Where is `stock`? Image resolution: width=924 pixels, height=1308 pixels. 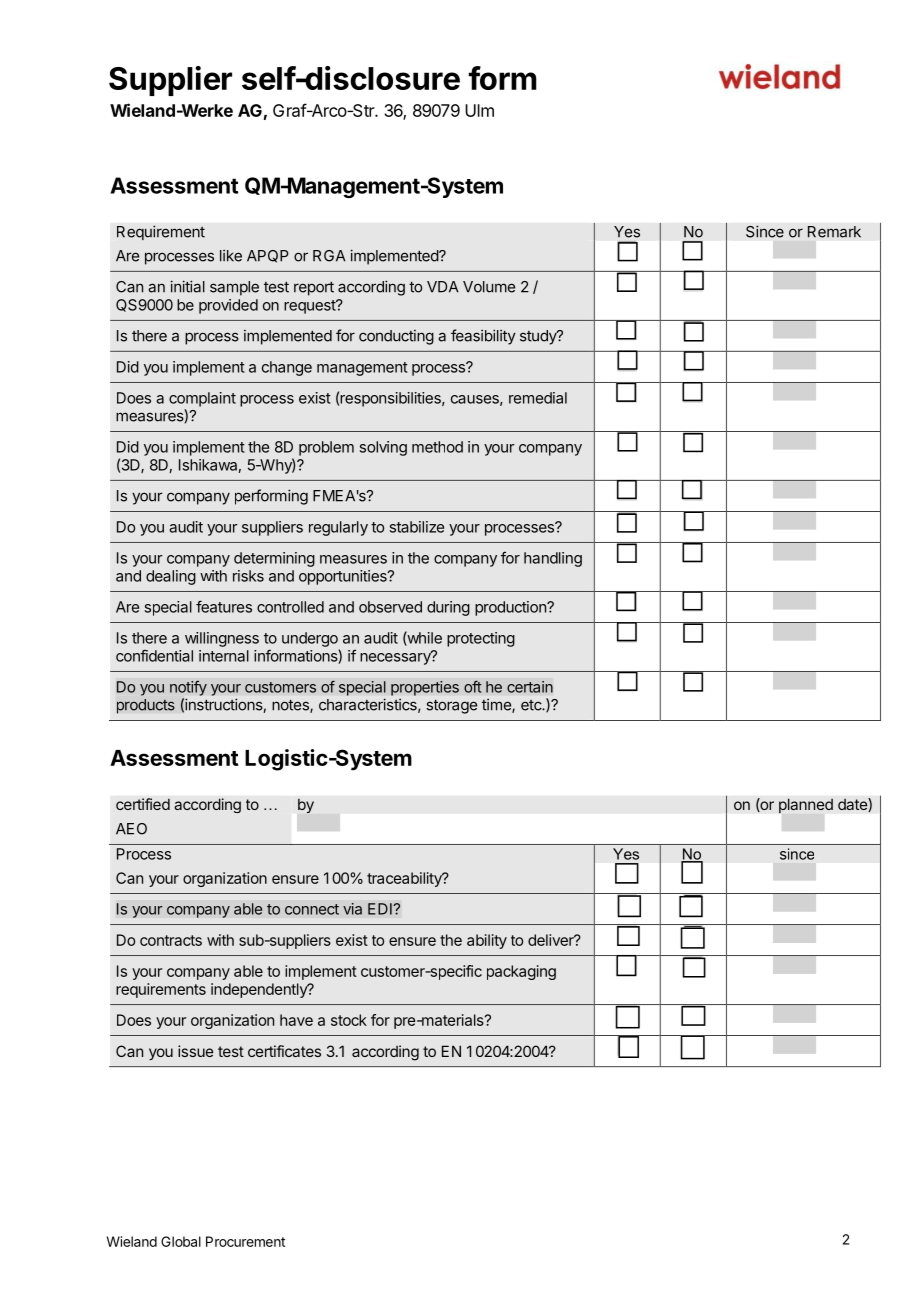 stock is located at coordinates (349, 1020).
